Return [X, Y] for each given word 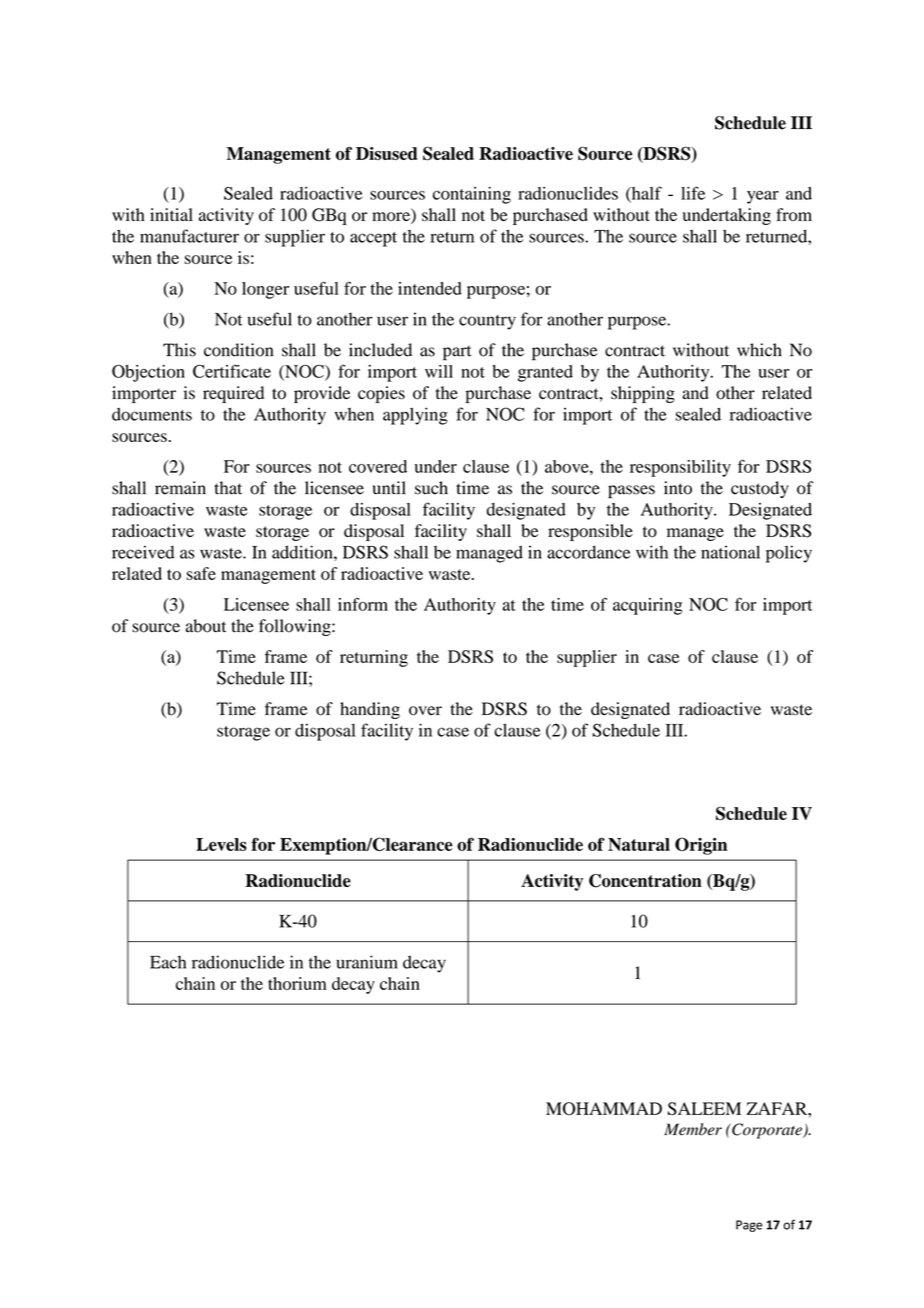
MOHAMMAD [604, 1109]
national [730, 552]
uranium [367, 962]
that [228, 488]
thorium [297, 983]
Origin [701, 846]
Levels [221, 844]
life [693, 193]
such [431, 488]
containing [472, 195]
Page [749, 1226]
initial [171, 214]
